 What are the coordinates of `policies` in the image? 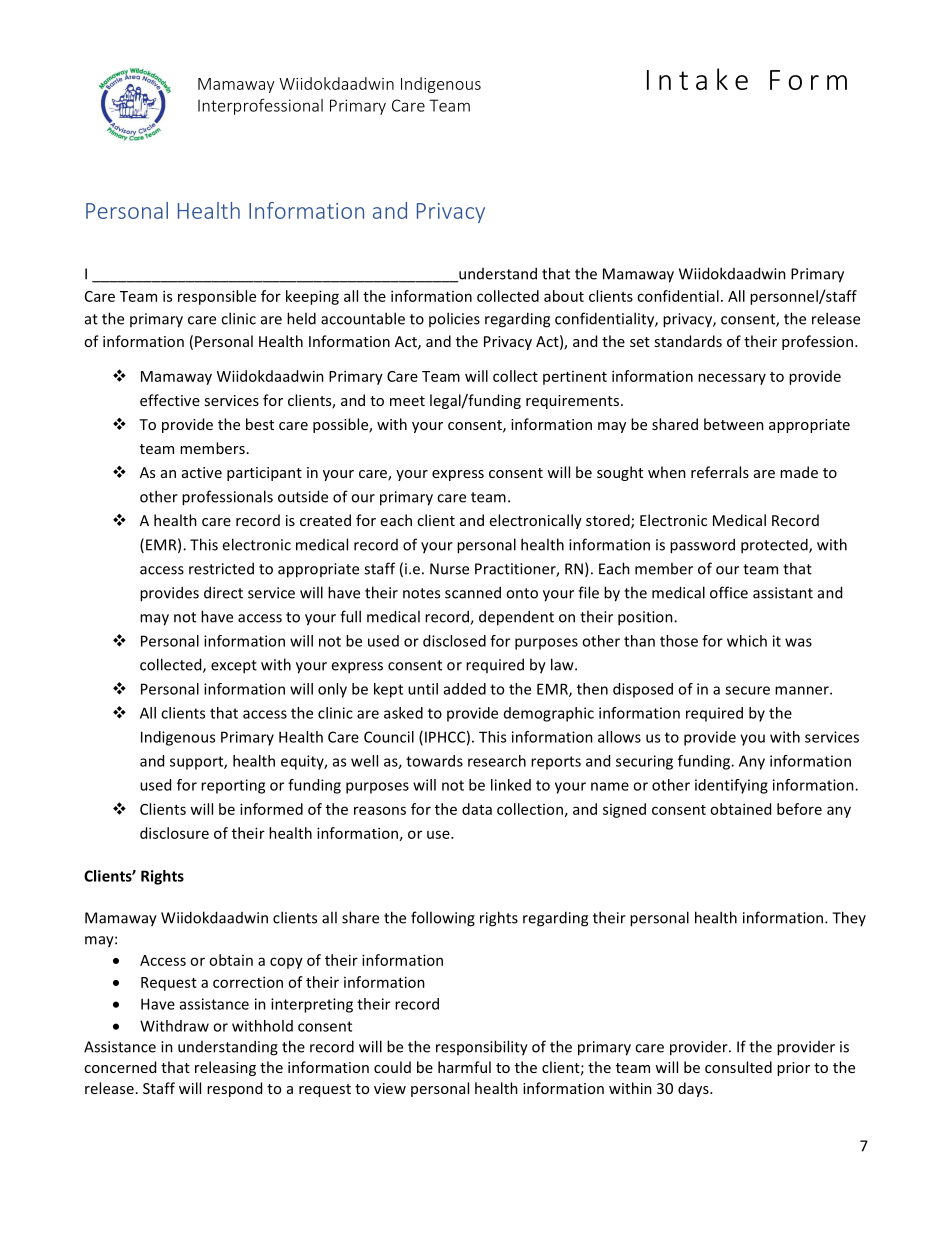 It's located at (454, 319).
